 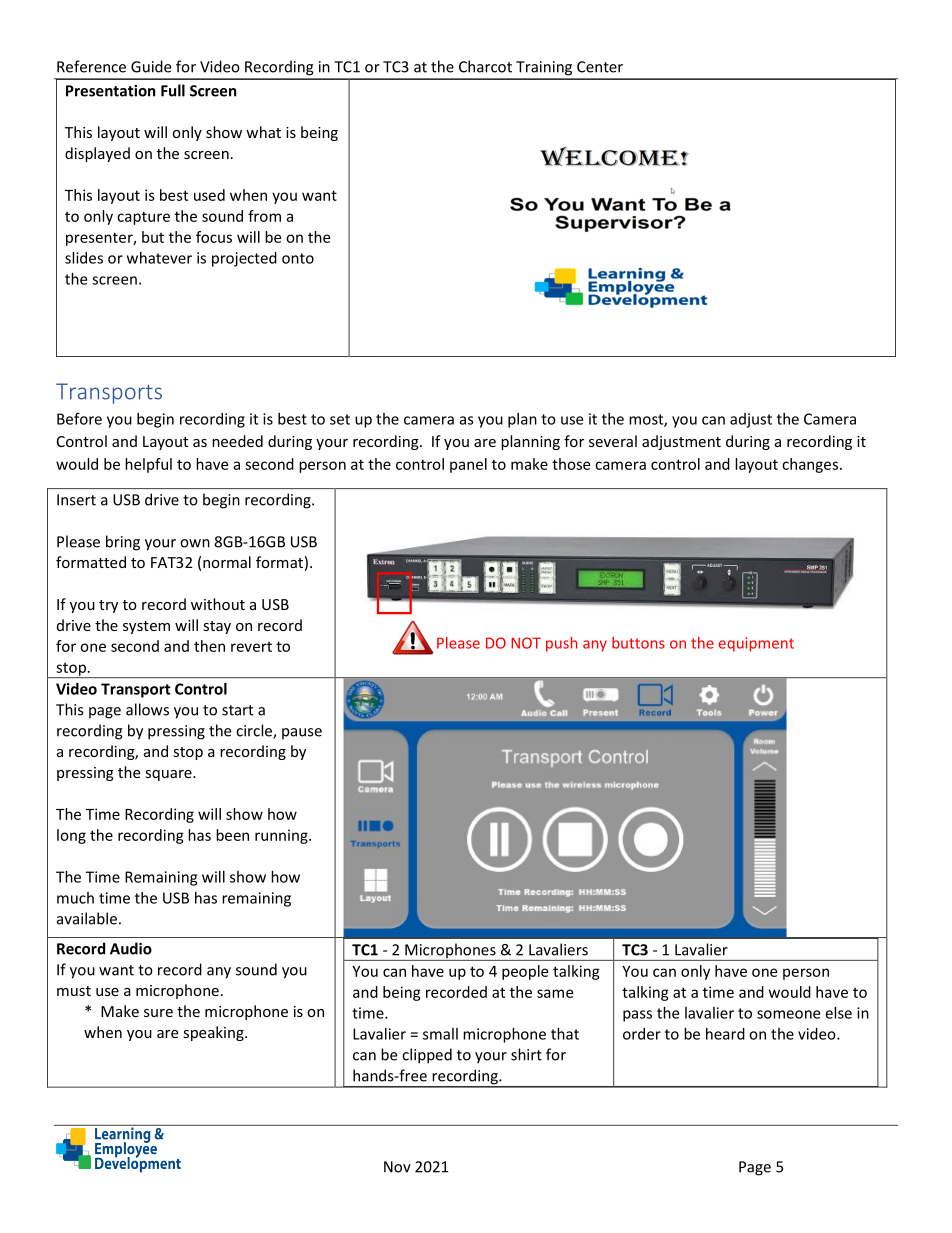 I want to click on Center, so click(x=600, y=67).
